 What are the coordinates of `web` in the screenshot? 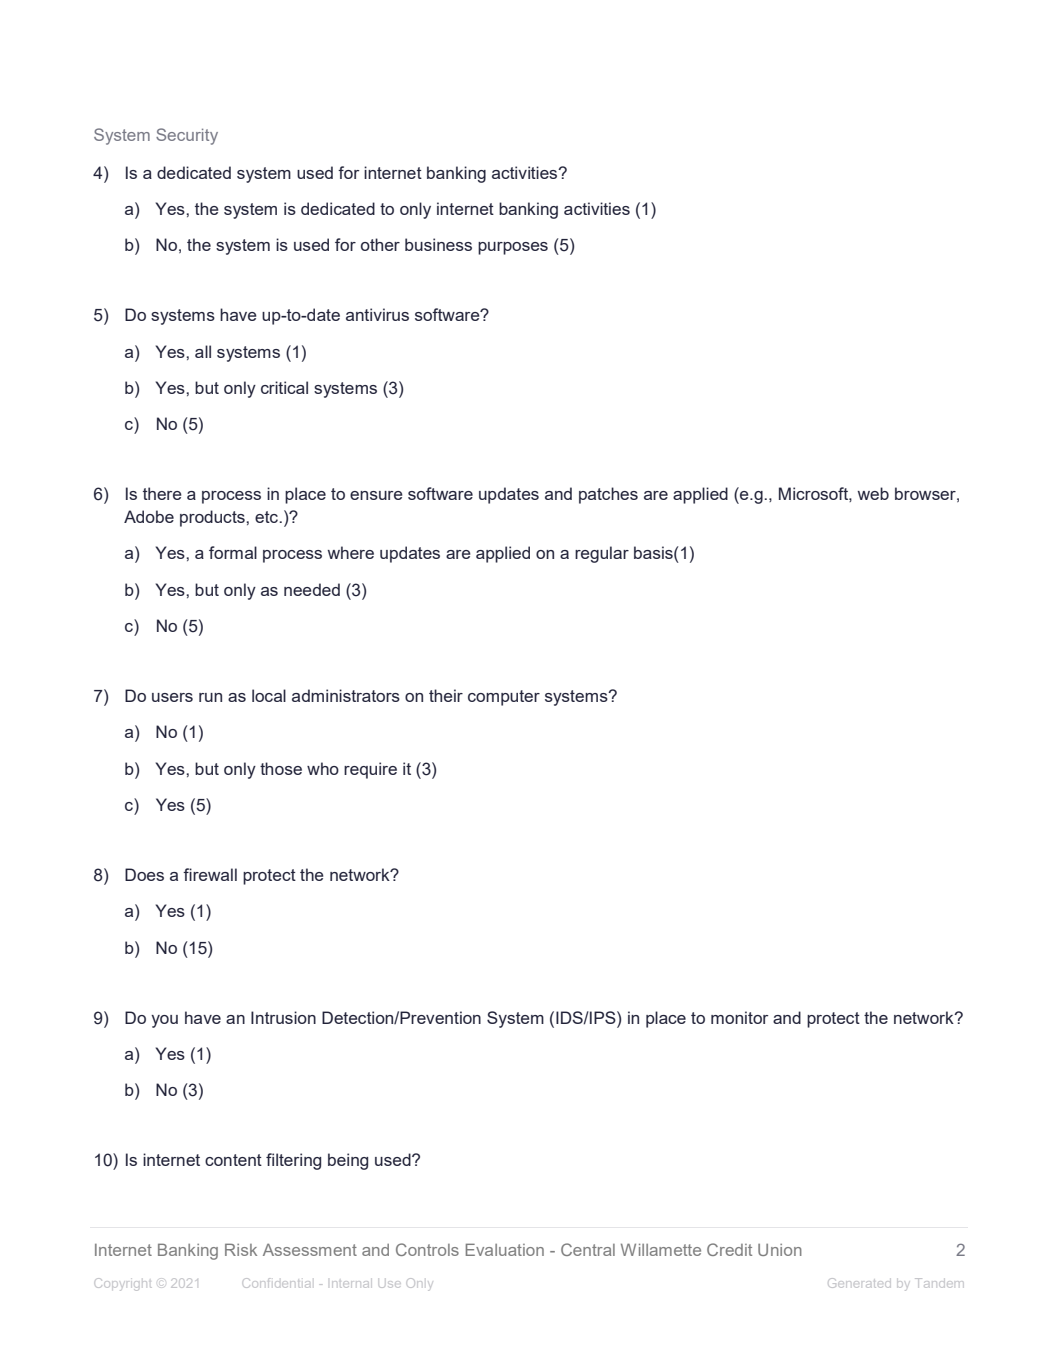 It's located at (873, 493).
